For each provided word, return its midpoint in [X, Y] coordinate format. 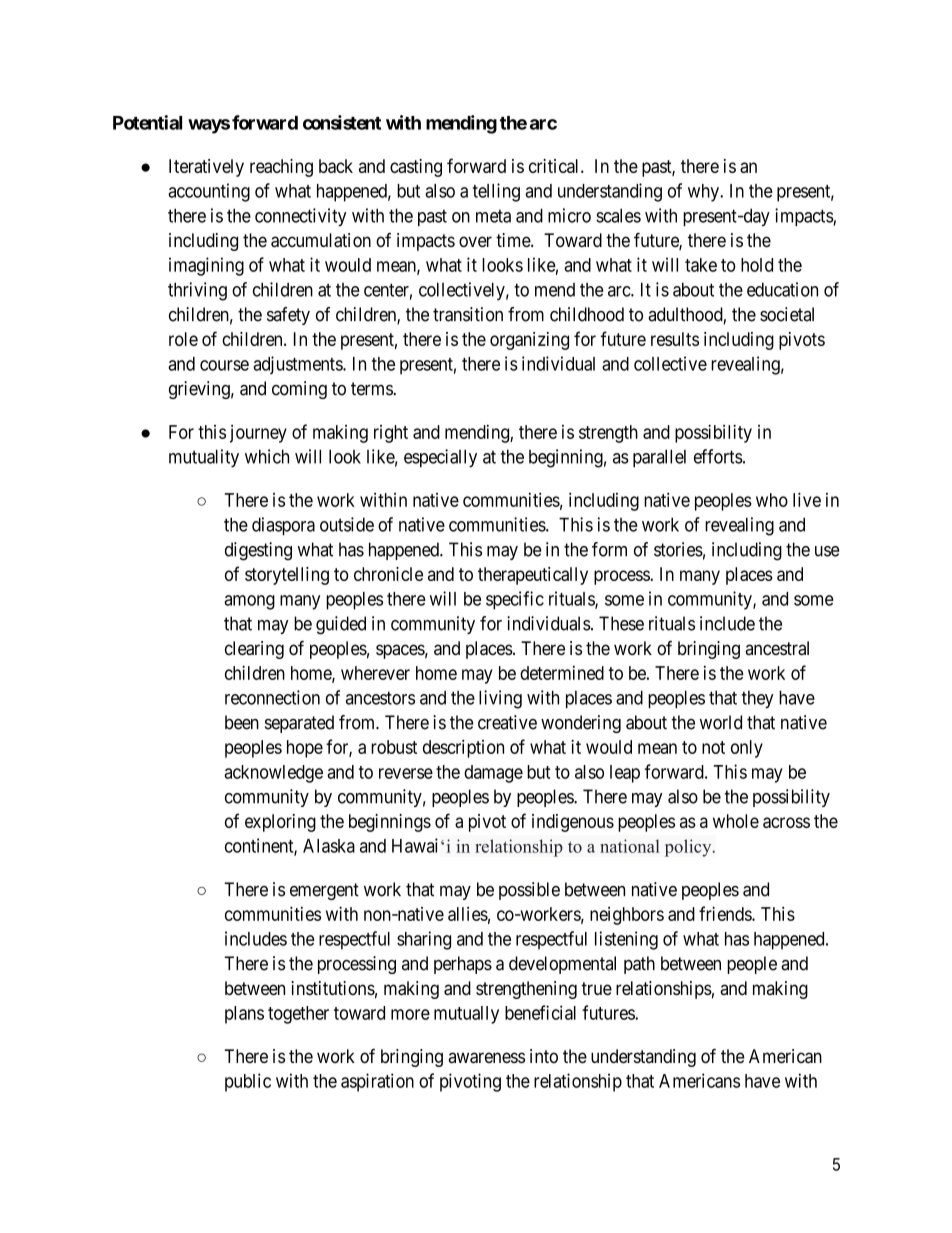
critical [555, 166]
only [747, 749]
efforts [718, 456]
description [463, 748]
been [242, 722]
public [248, 1082]
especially [440, 458]
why [704, 193]
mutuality [204, 458]
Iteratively [206, 168]
